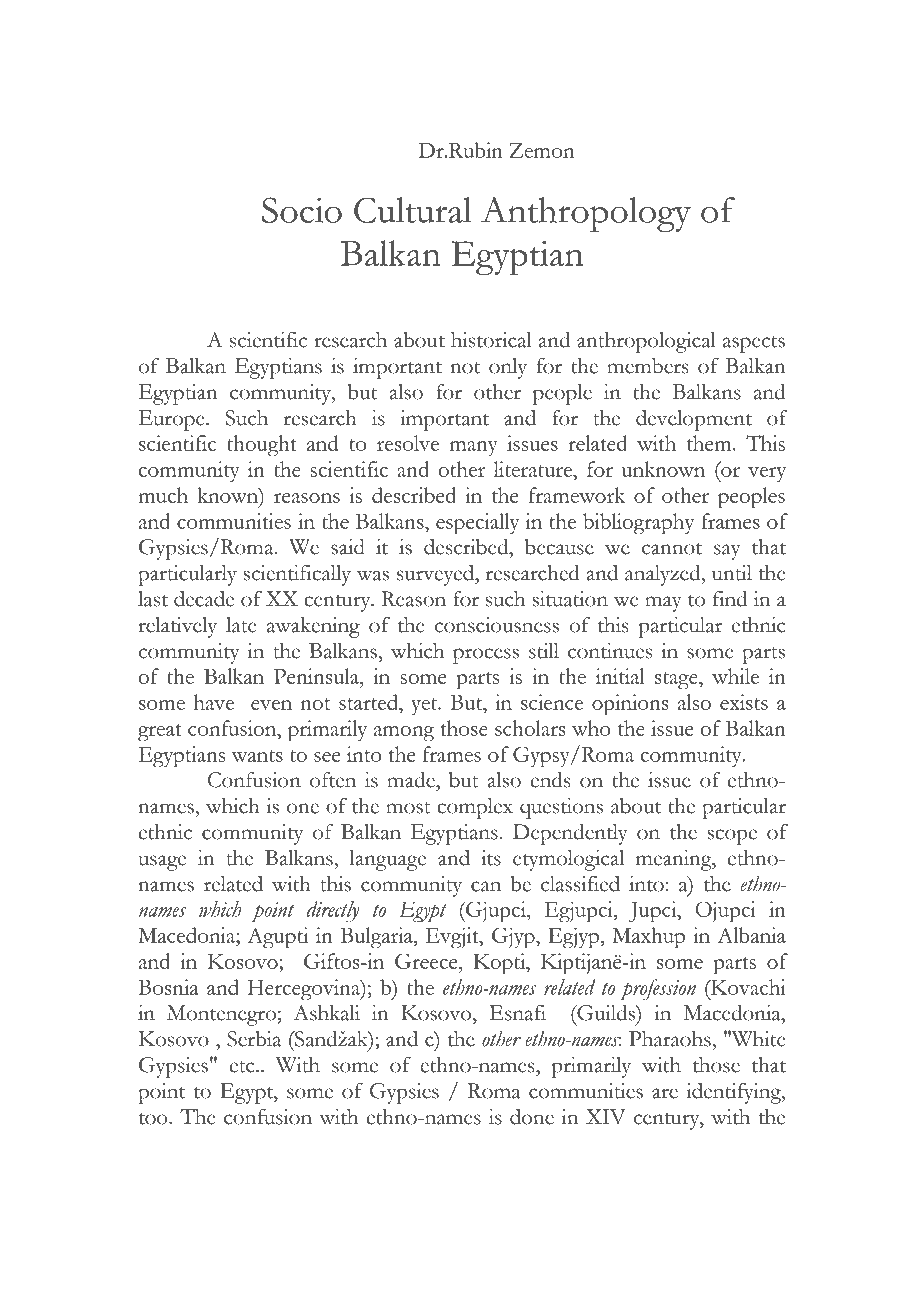 Image resolution: width=924 pixels, height=1304 pixels. Describe the element at coordinates (162, 863) in the screenshot. I see `usage` at that location.
